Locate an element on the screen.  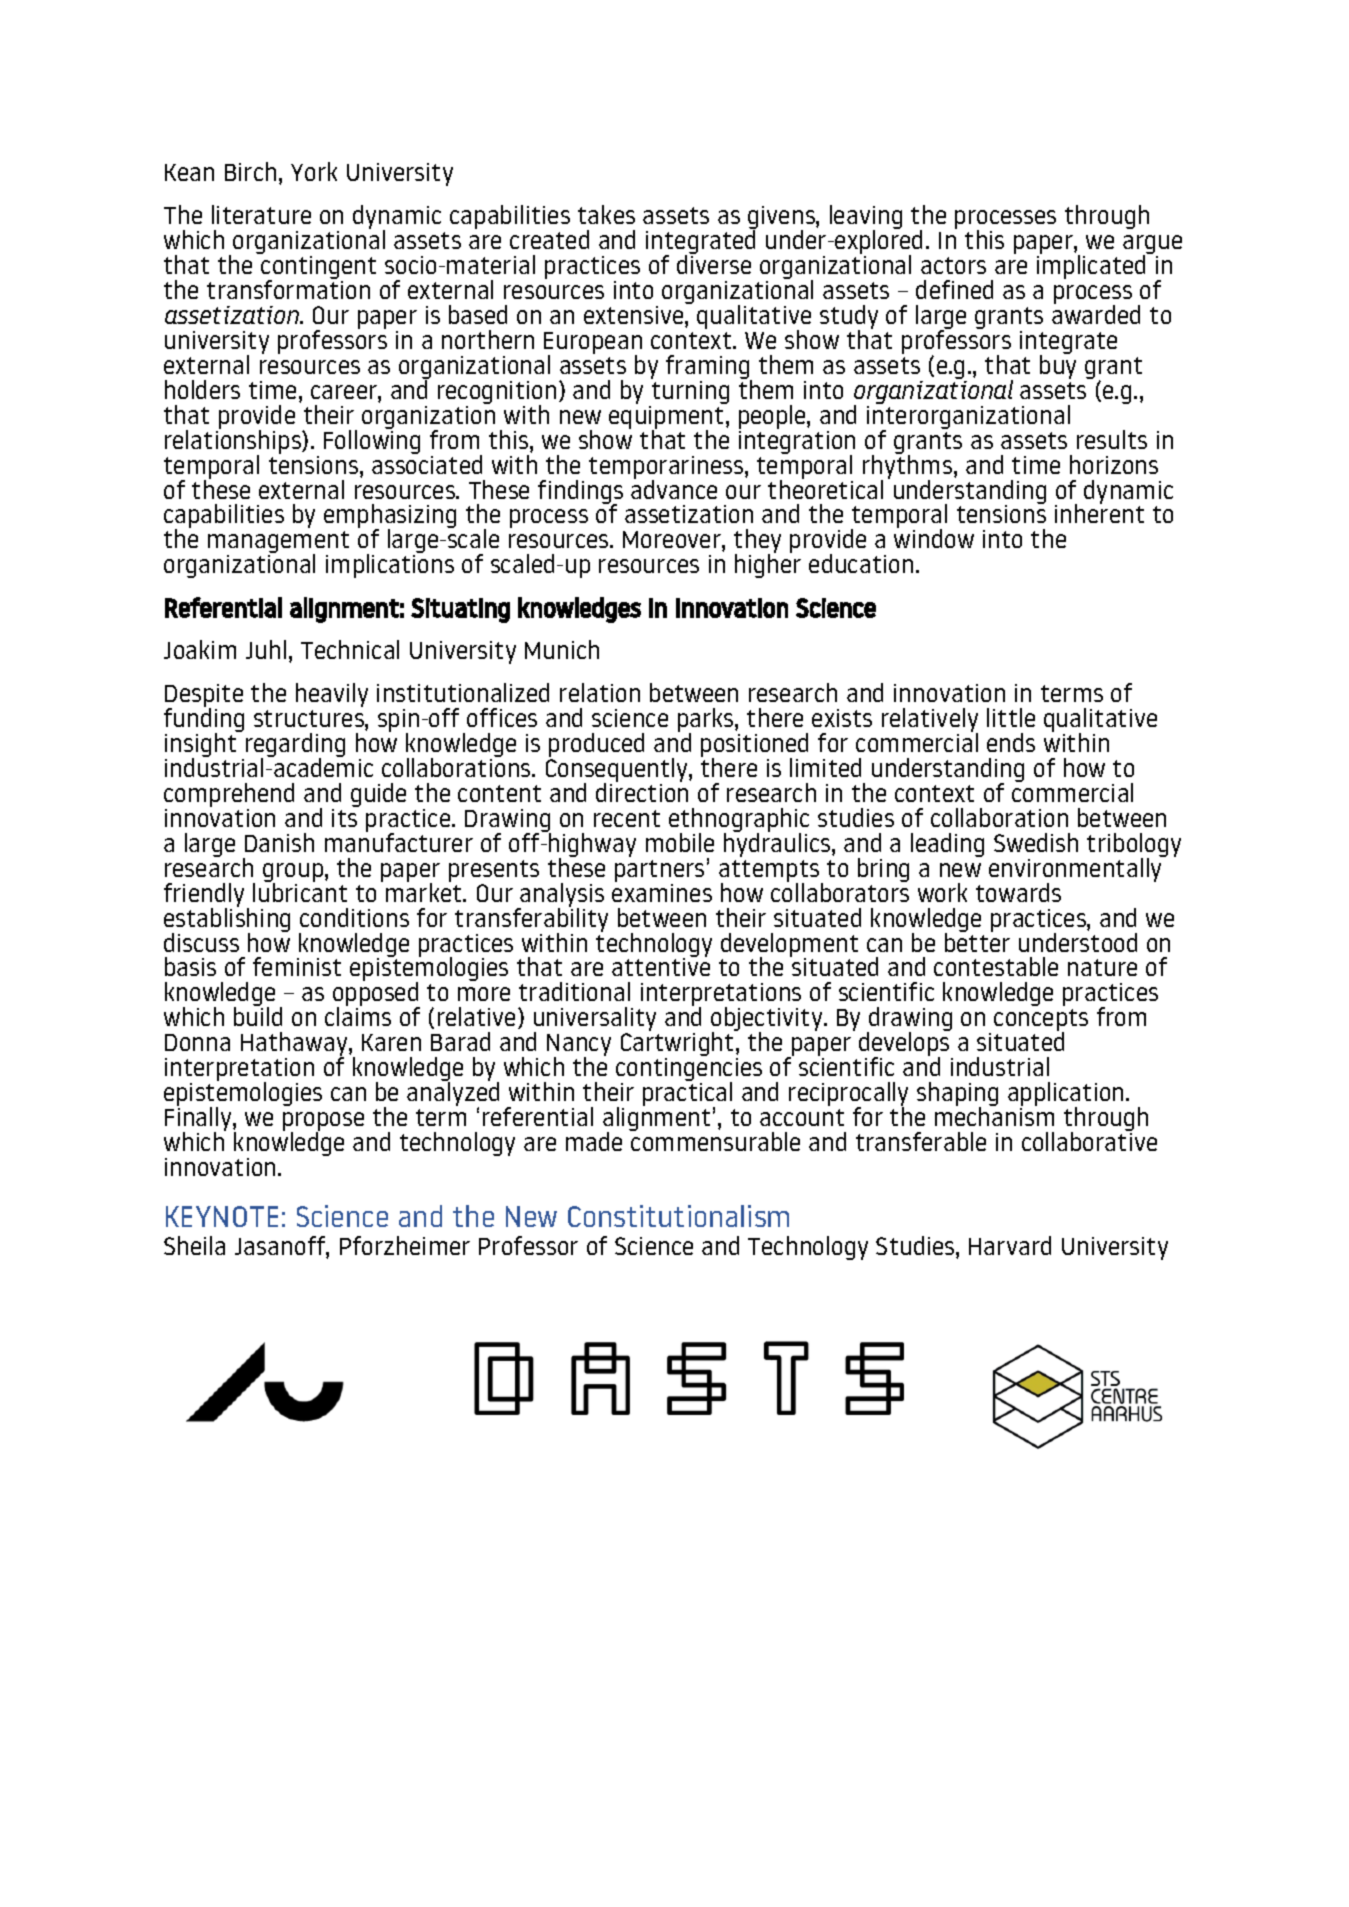
nature is located at coordinates (1102, 967).
